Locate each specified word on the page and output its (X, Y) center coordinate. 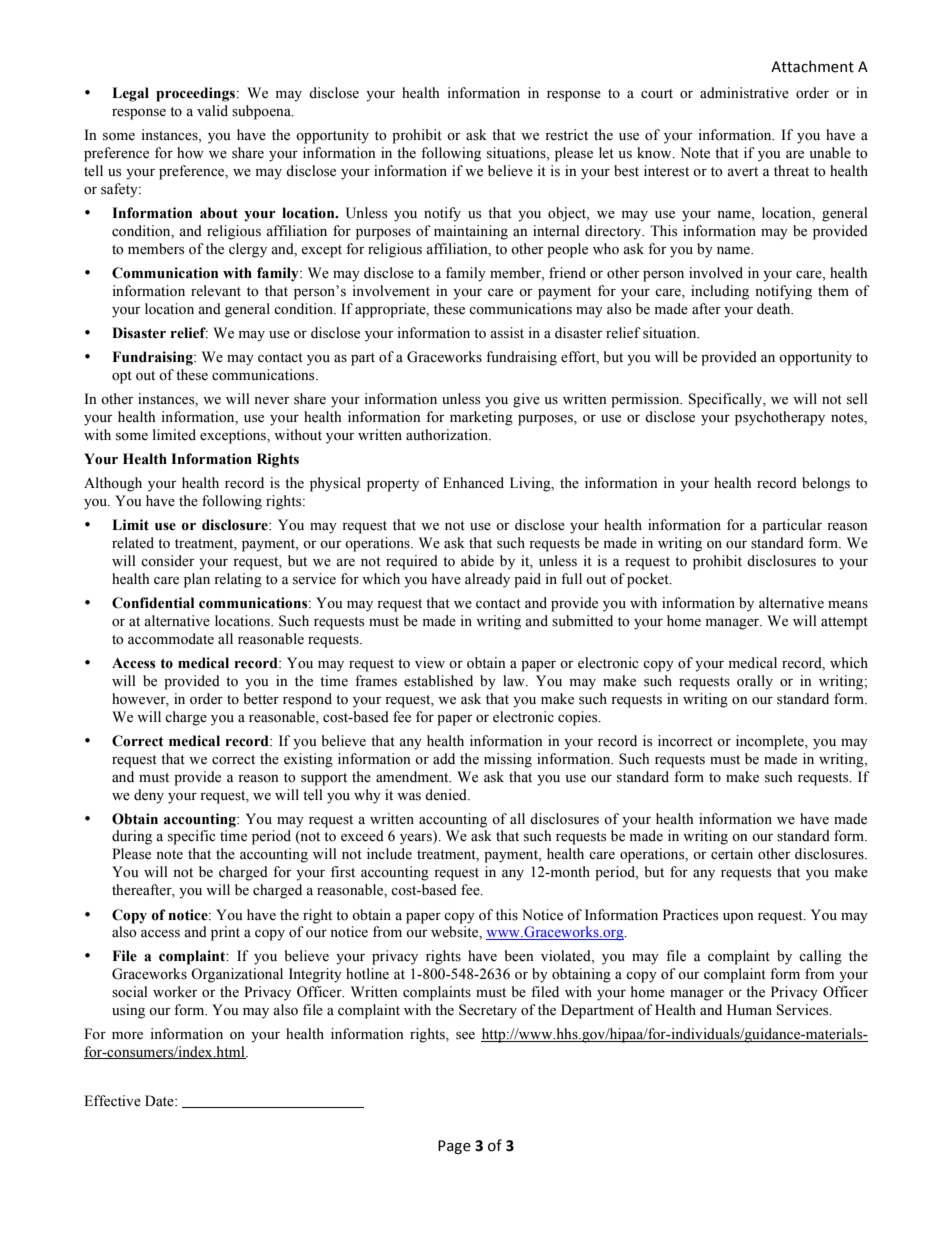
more (127, 1036)
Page (454, 1147)
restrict (566, 135)
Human (749, 1009)
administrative (744, 93)
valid (212, 110)
